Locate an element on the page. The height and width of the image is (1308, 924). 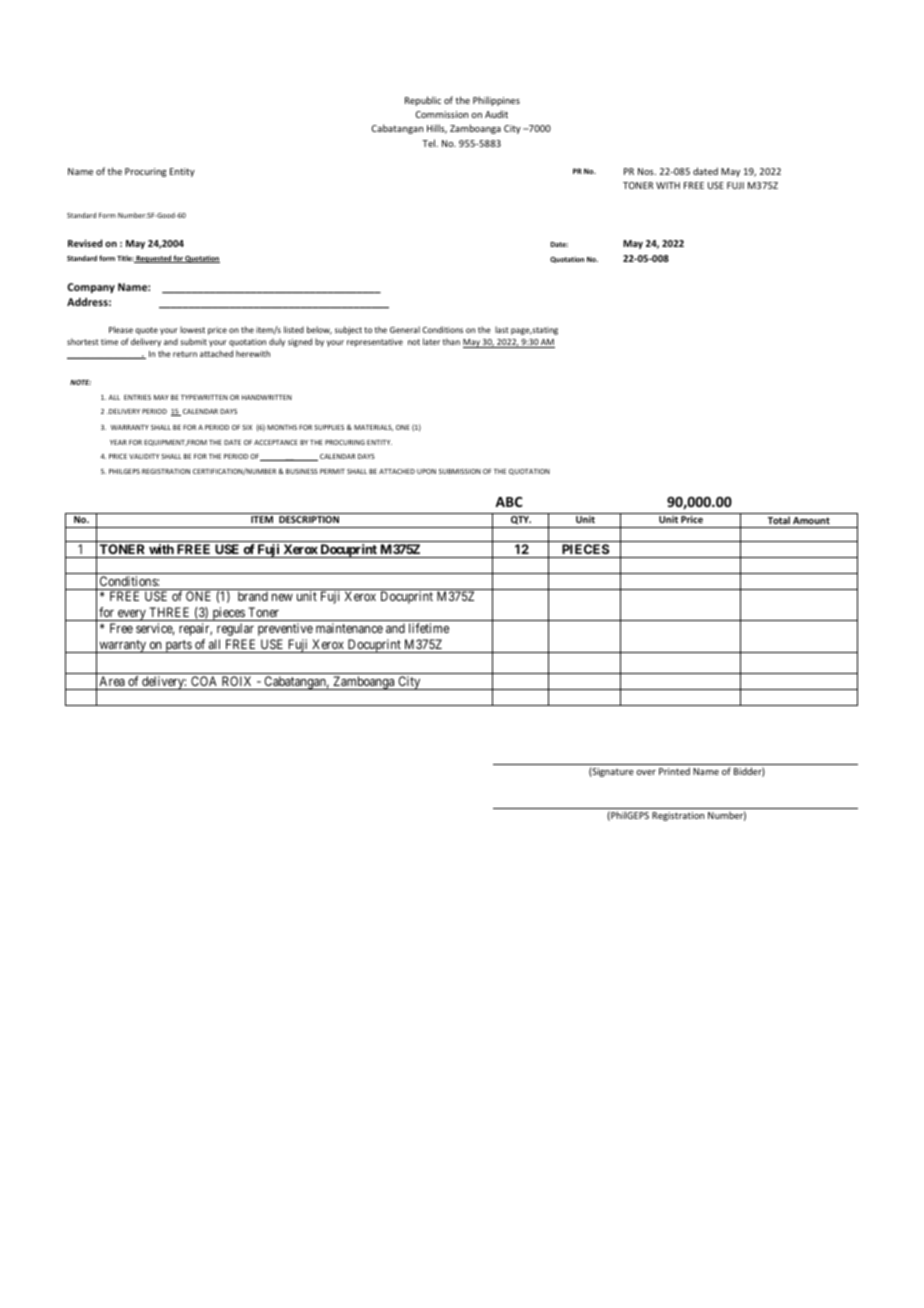
Revised is located at coordinates (85, 243).
